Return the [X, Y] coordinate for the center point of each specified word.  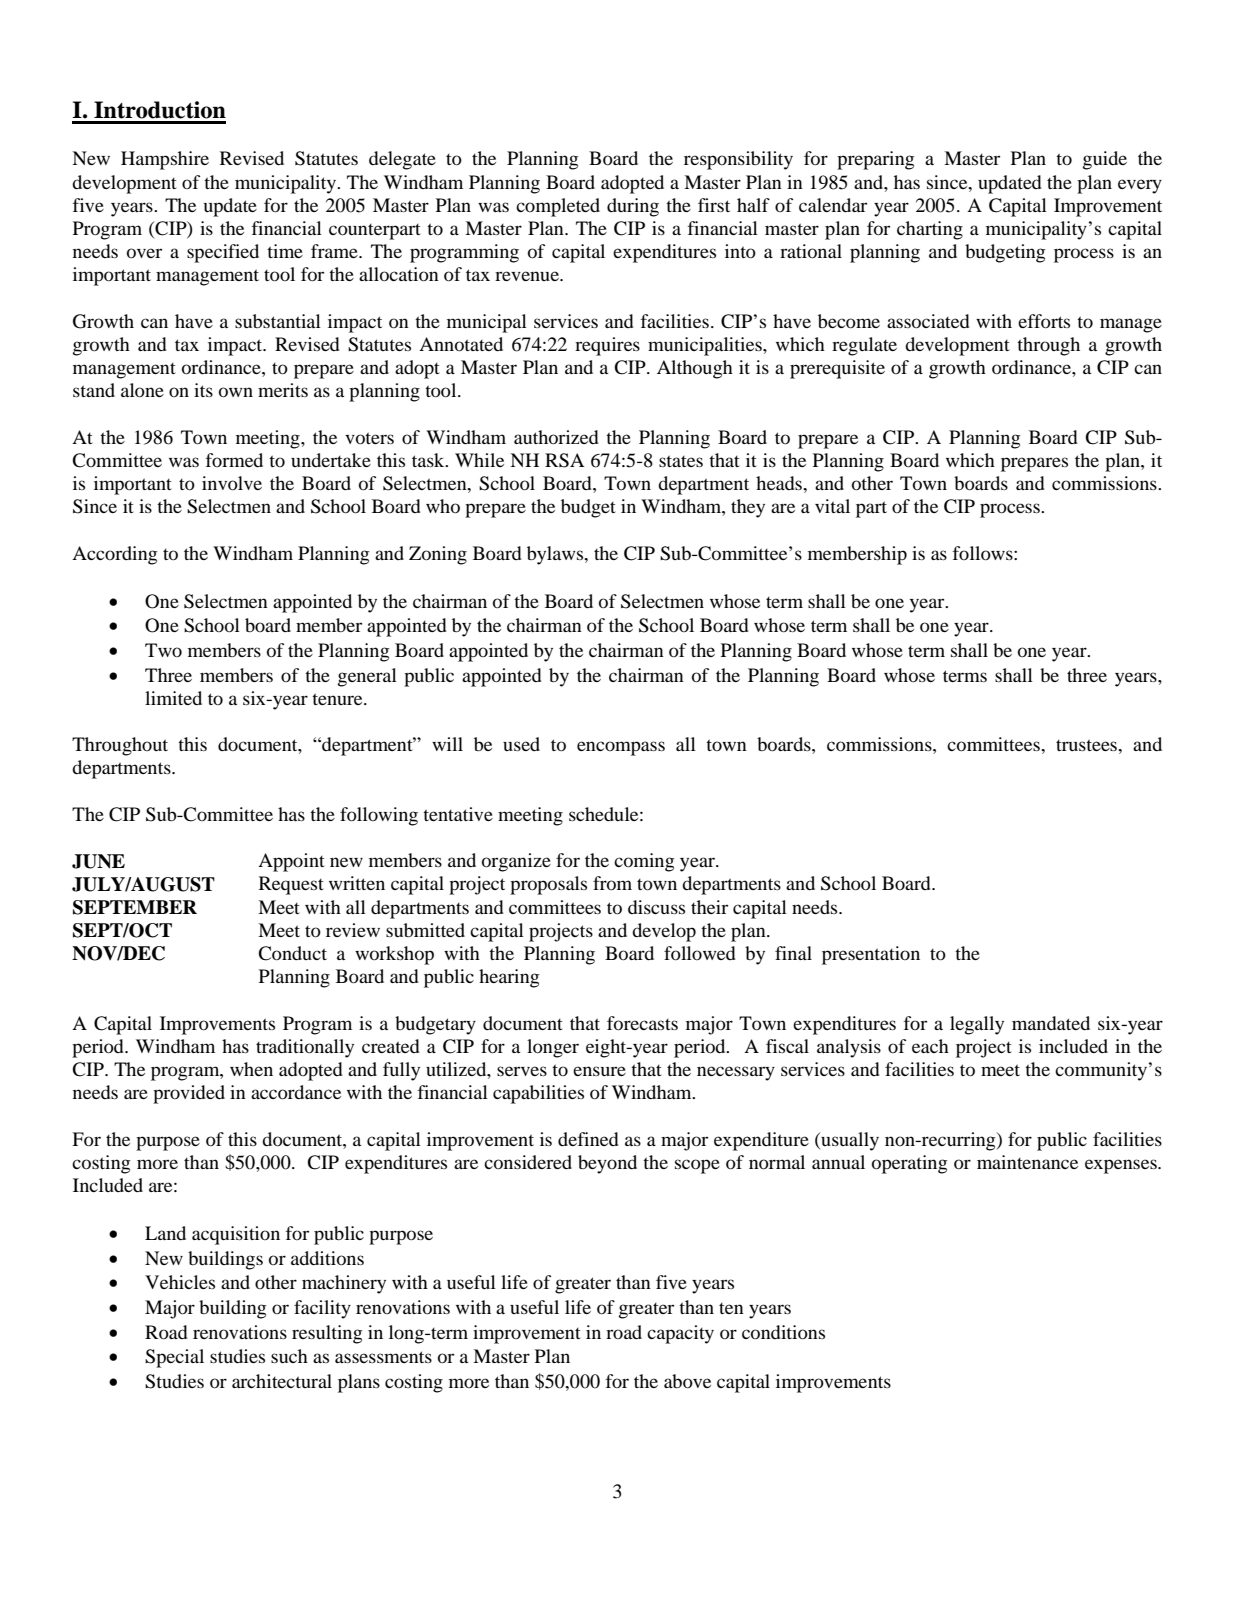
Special [174, 1358]
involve [232, 483]
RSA [564, 460]
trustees [1087, 745]
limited [173, 698]
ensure [599, 1071]
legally [977, 1025]
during [633, 207]
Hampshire [165, 160]
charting [930, 230]
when [251, 1069]
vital [832, 506]
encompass [621, 748]
